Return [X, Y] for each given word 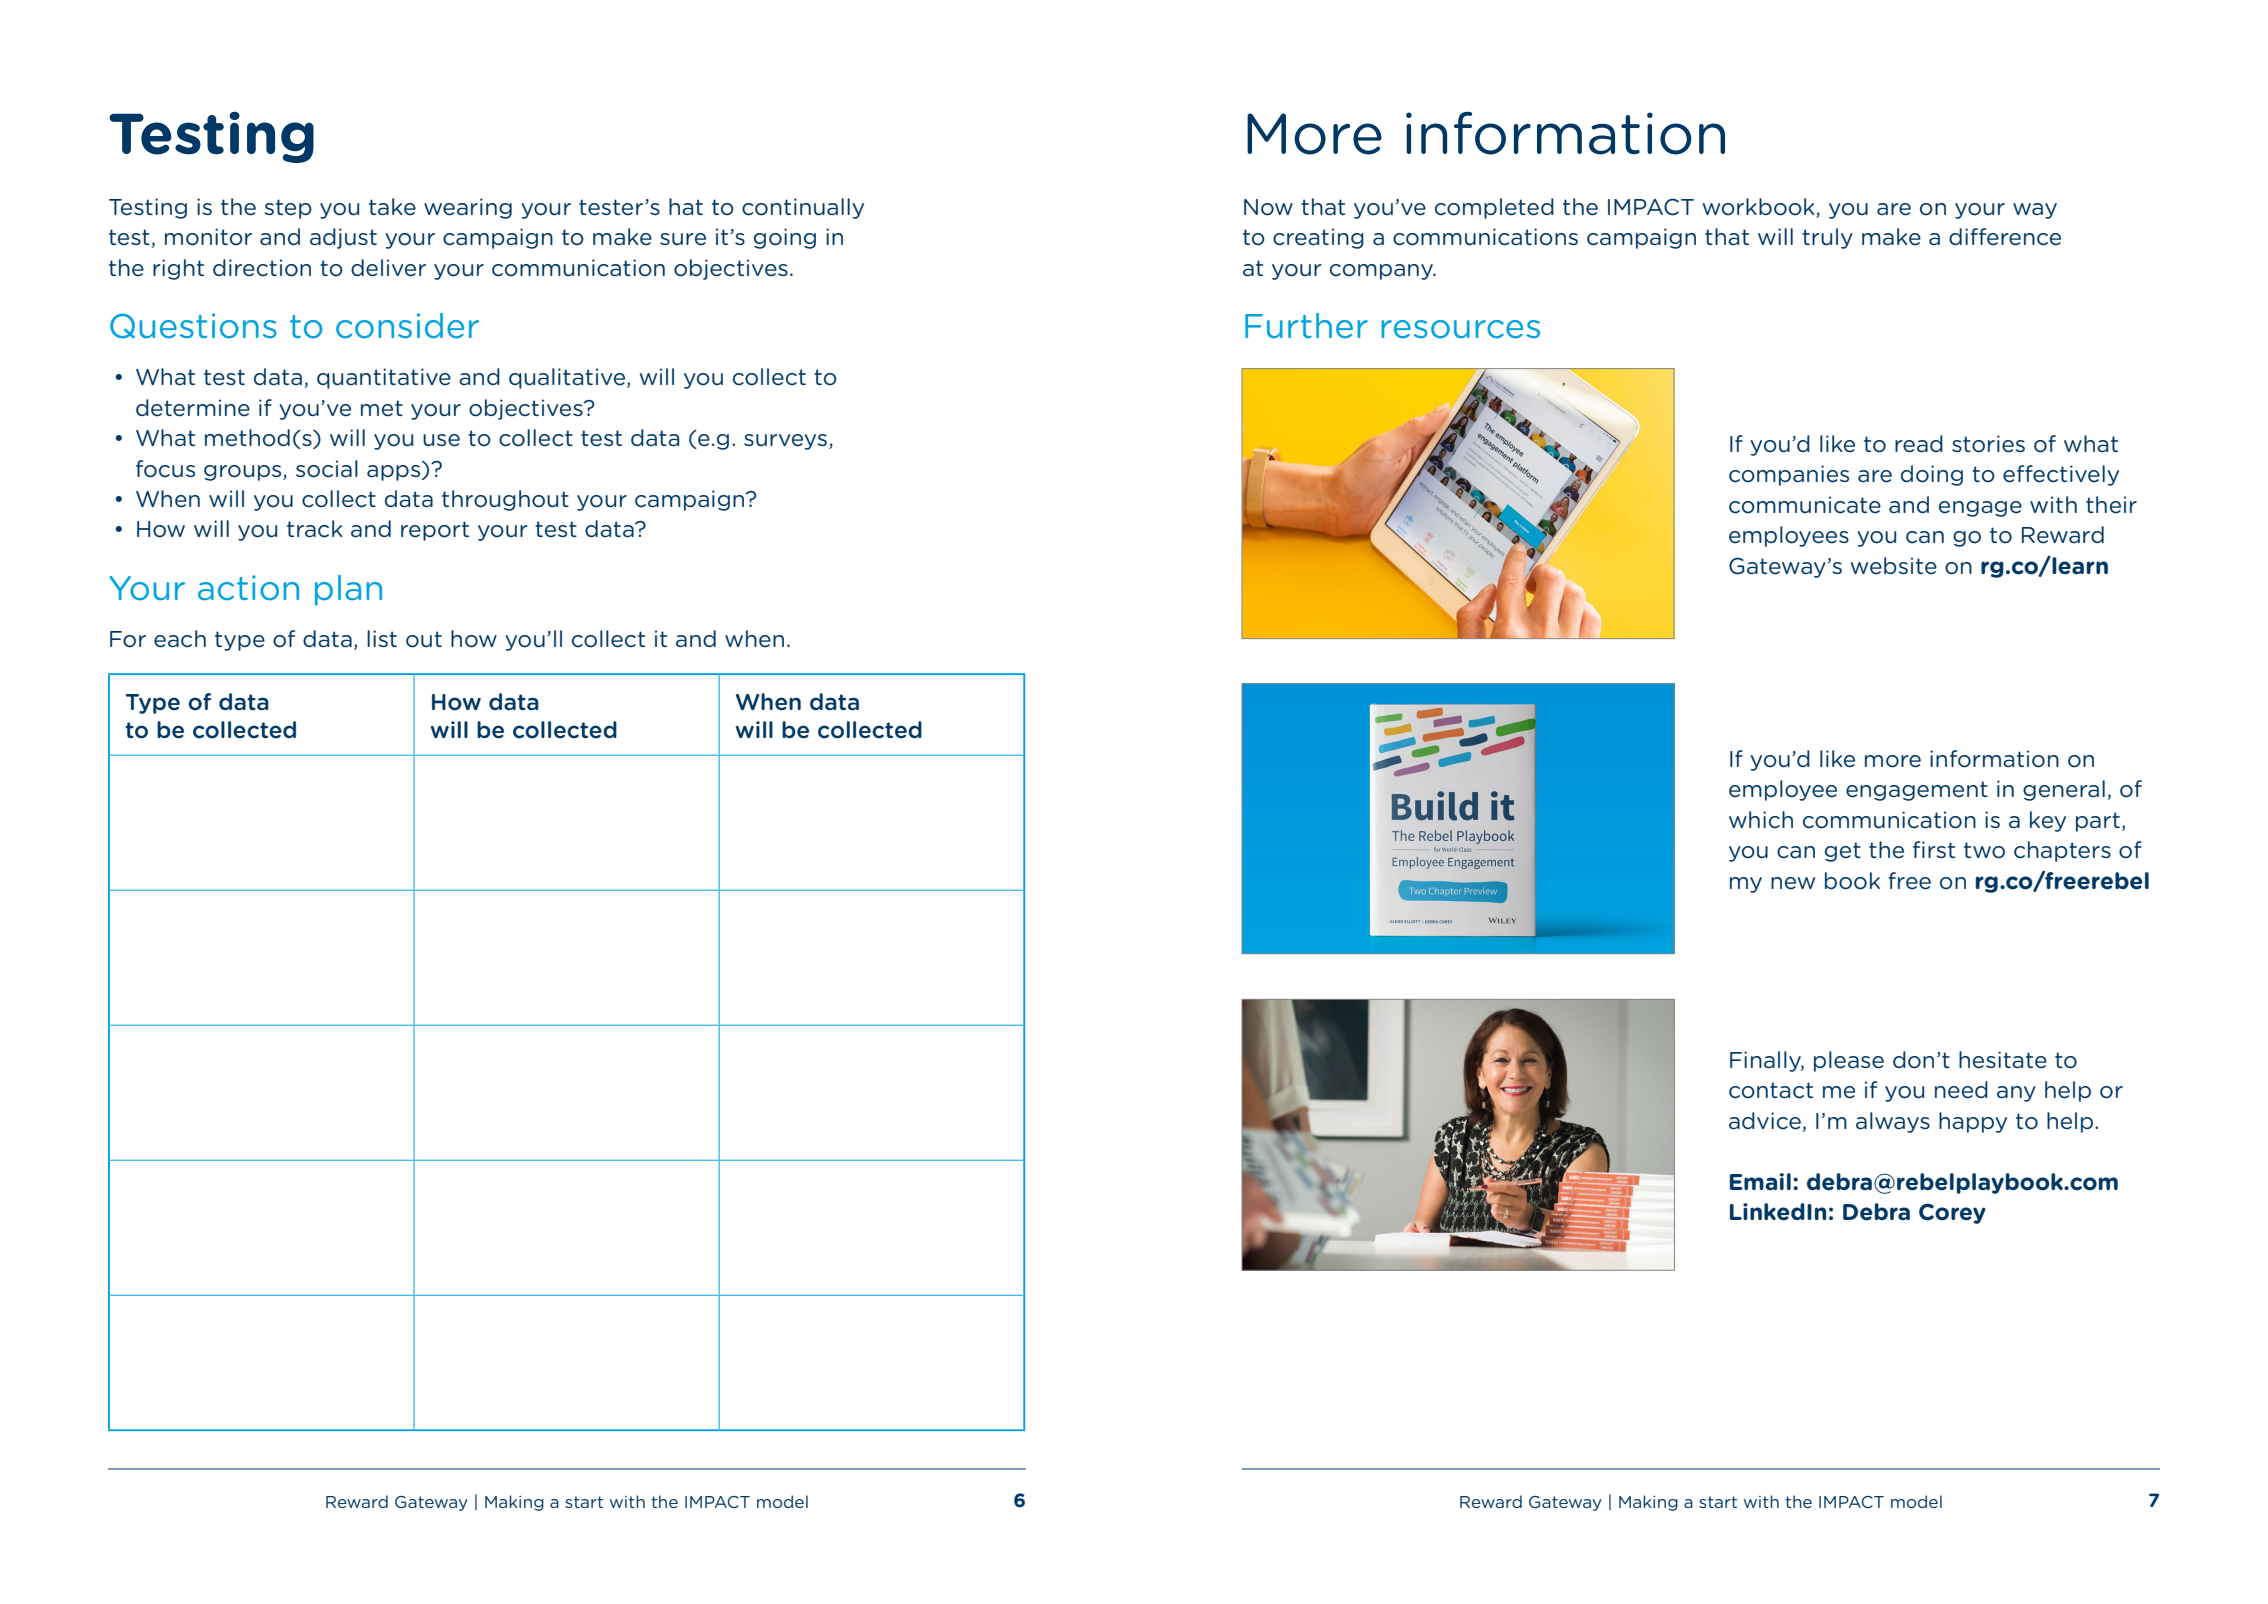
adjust [343, 238]
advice [1765, 1121]
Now [1268, 207]
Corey [1952, 1213]
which [1761, 820]
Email [1760, 1181]
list [382, 638]
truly [1827, 238]
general [2064, 790]
